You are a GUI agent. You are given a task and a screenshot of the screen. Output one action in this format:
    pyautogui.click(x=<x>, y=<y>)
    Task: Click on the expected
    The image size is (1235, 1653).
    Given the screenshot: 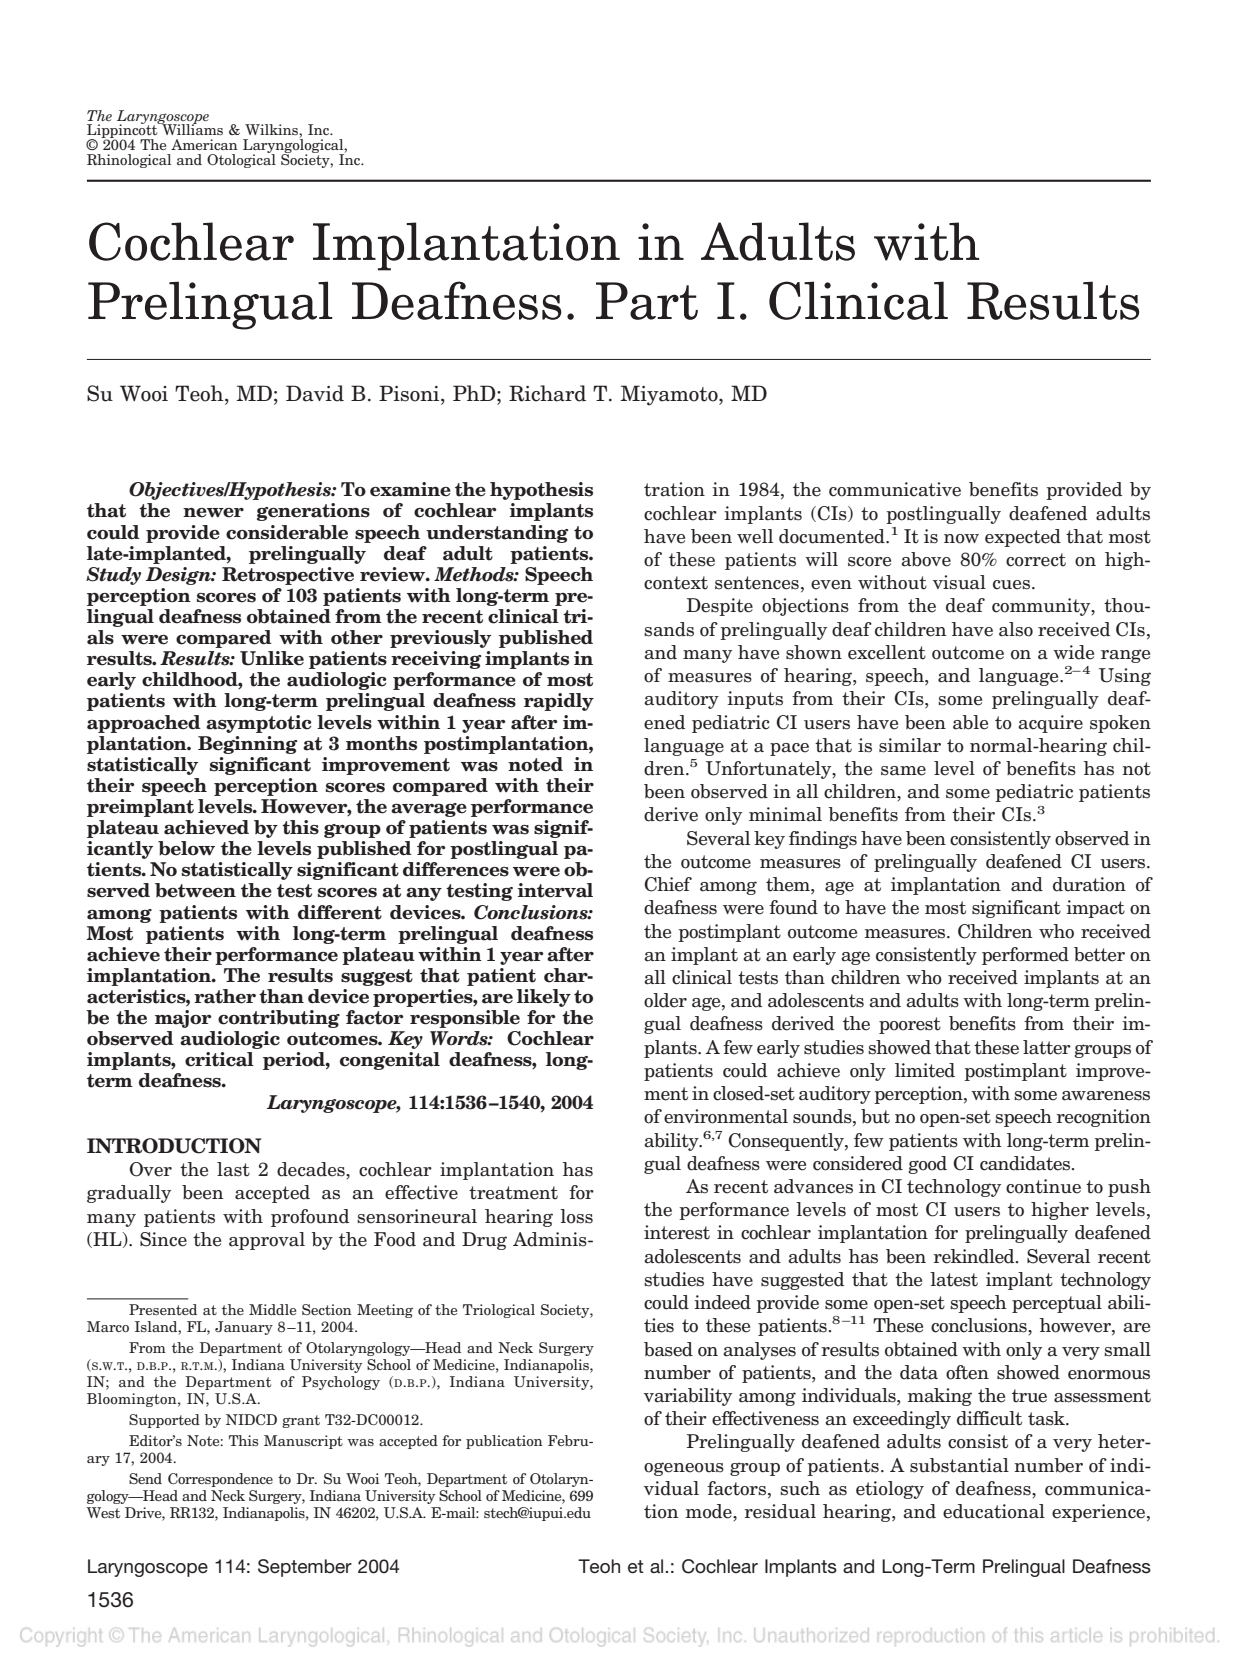 What is the action you would take?
    pyautogui.click(x=1023, y=538)
